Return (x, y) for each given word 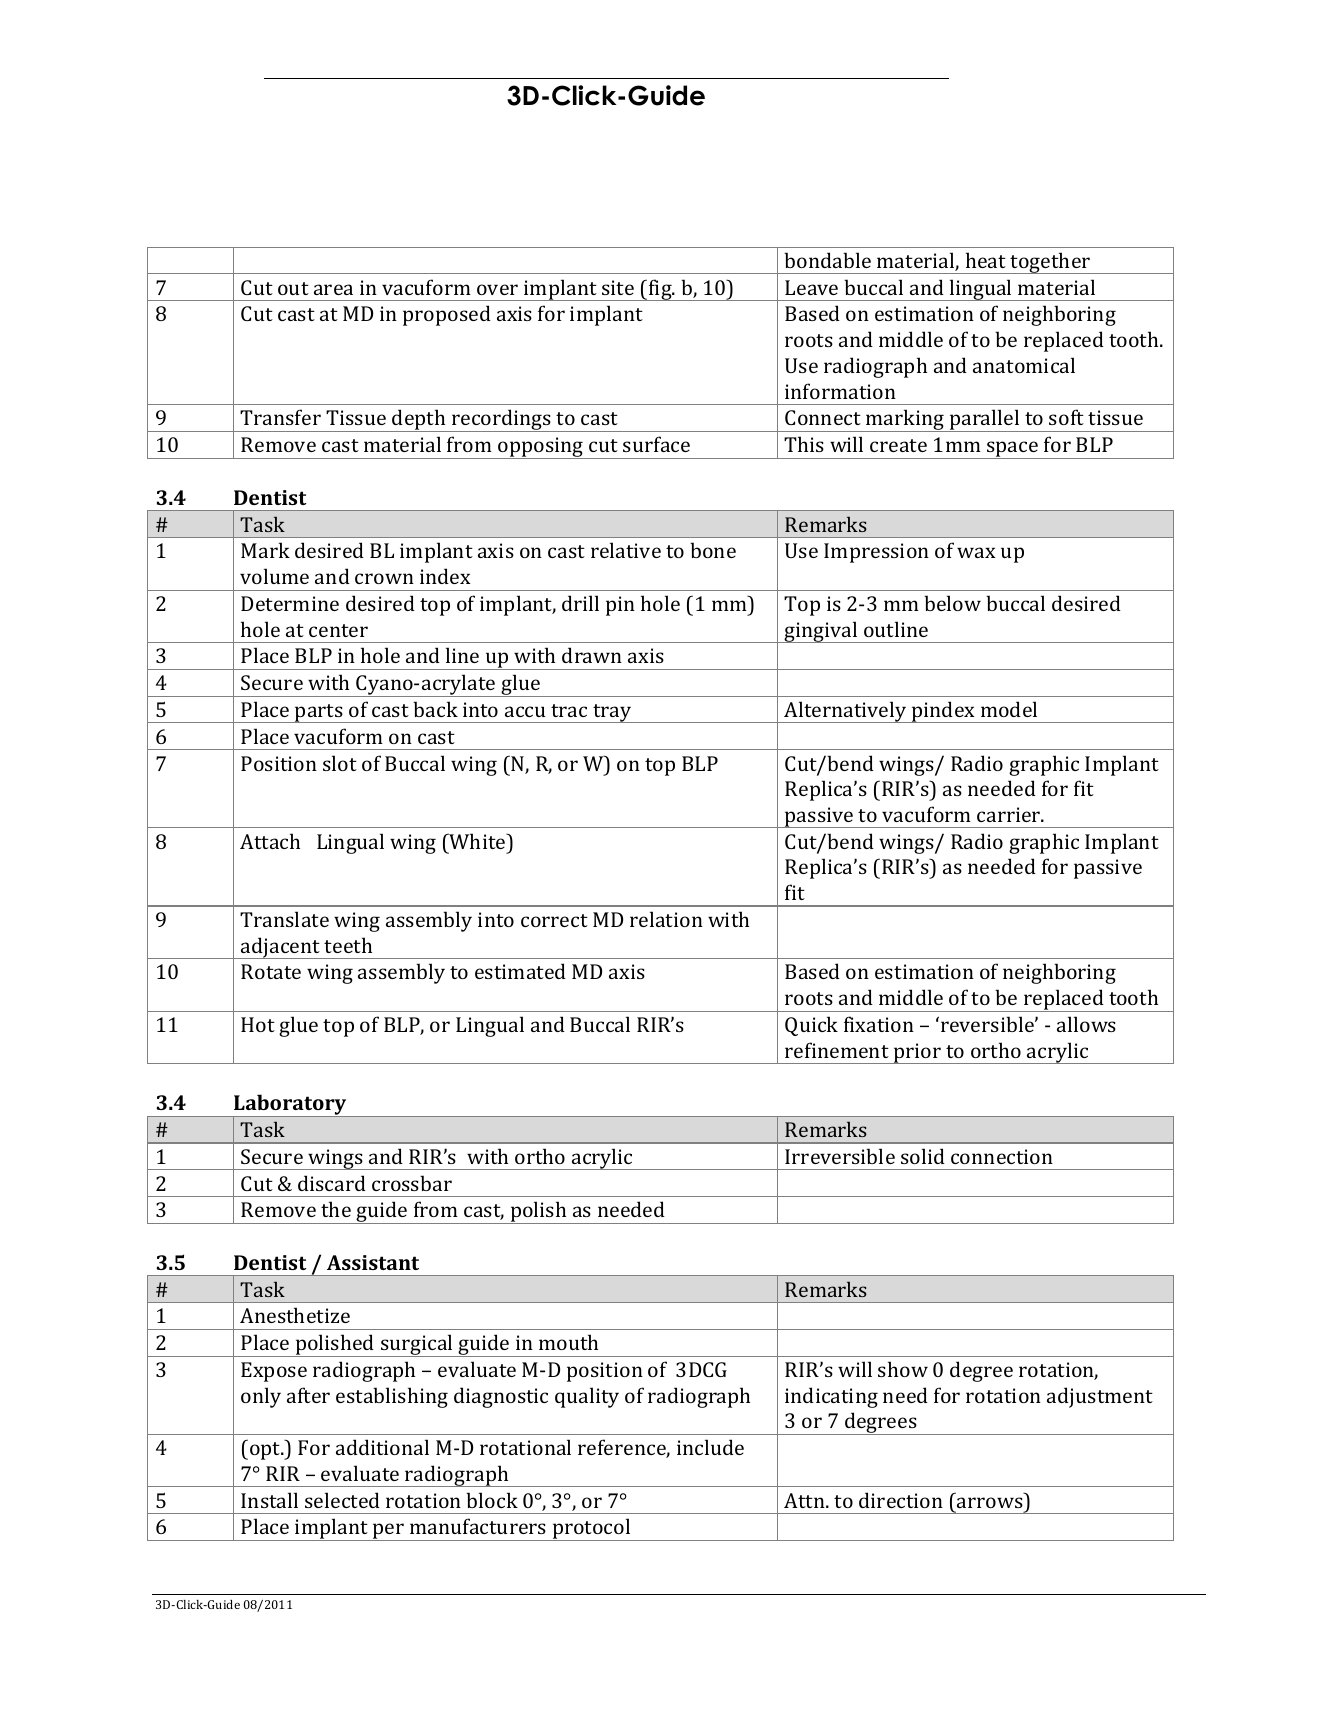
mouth (568, 1342)
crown (384, 578)
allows (1086, 1024)
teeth (348, 945)
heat (986, 260)
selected (342, 1500)
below (952, 603)
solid (923, 1156)
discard (332, 1183)
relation (666, 919)
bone (713, 550)
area (333, 289)
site (618, 287)
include (710, 1447)
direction (901, 1500)
